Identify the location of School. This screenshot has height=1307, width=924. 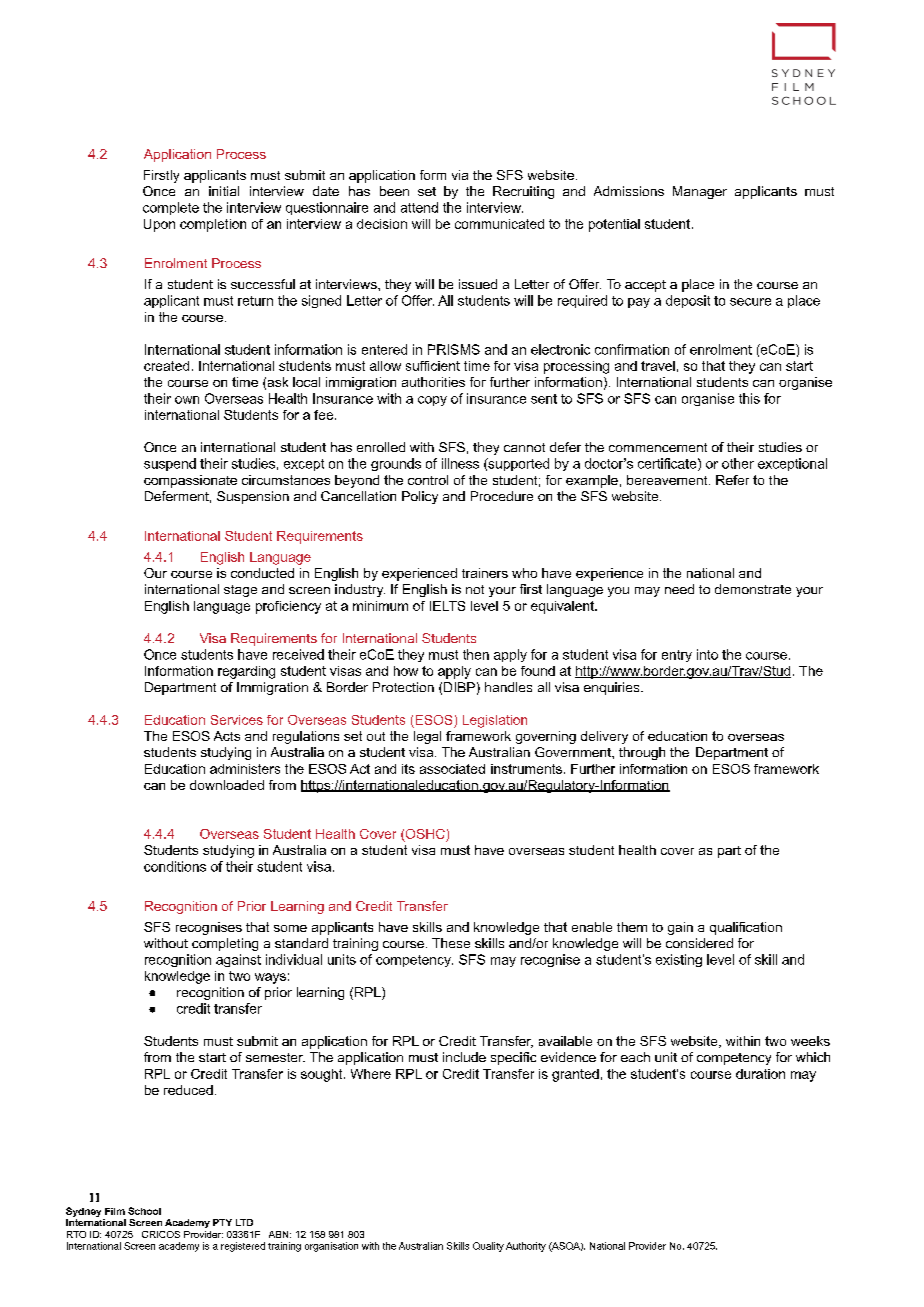
(144, 1211).
